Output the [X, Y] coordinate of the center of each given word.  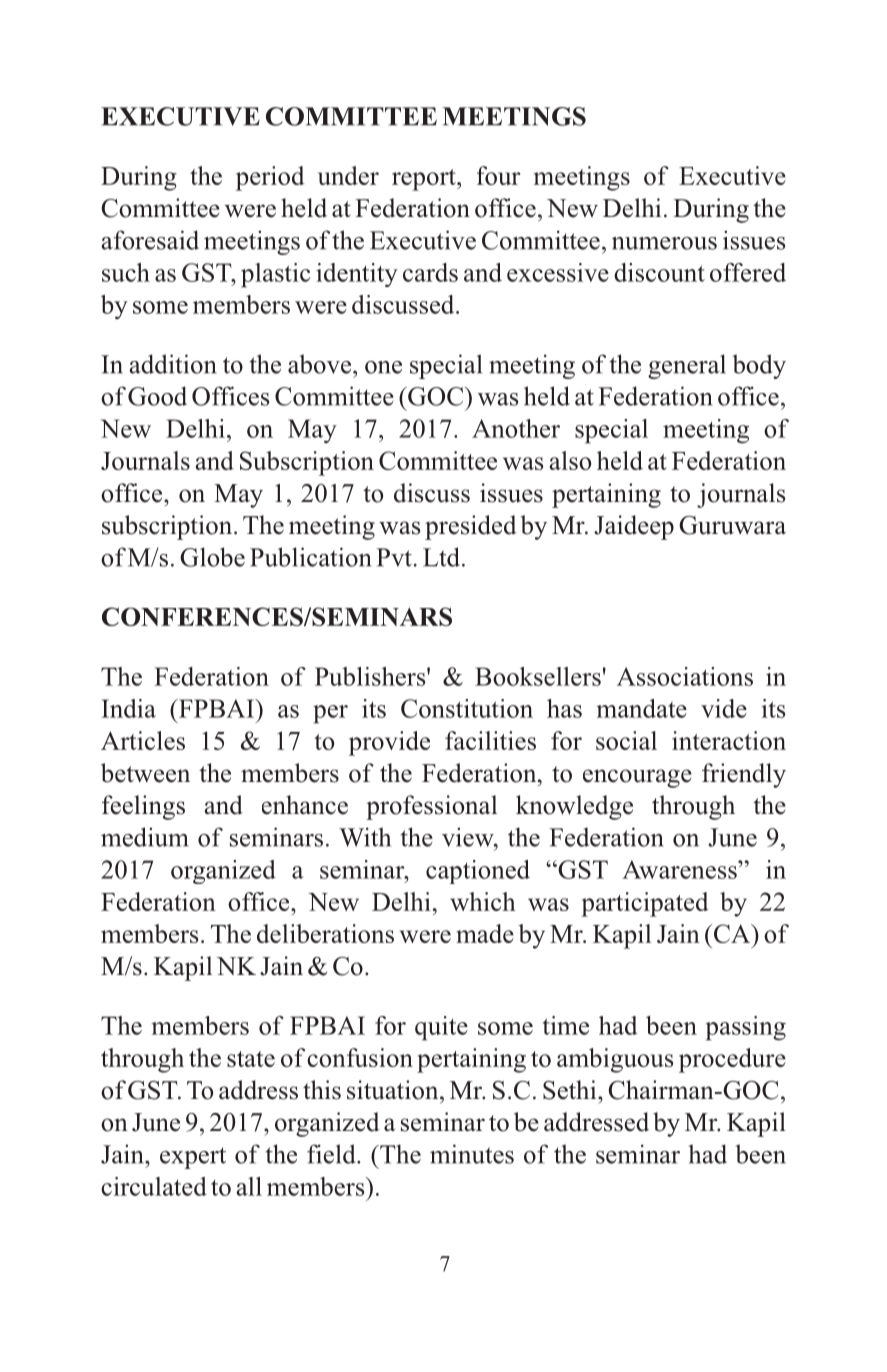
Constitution [467, 708]
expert [193, 1158]
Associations [685, 676]
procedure [732, 1060]
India [128, 708]
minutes [472, 1154]
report [425, 180]
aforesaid [150, 240]
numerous [664, 243]
